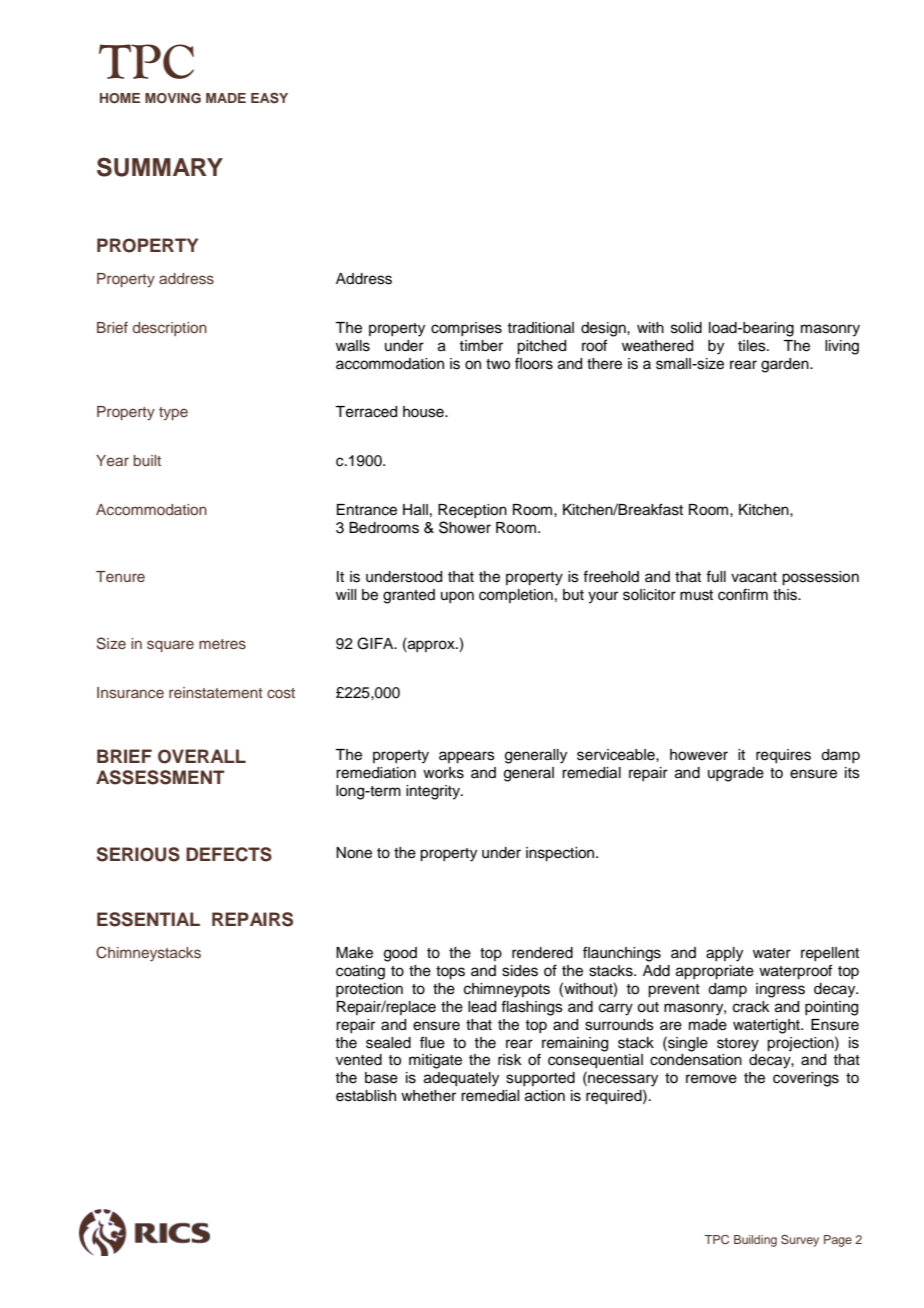 This page has height=1308, width=924. Describe the element at coordinates (786, 365) in the page. I see `garden` at that location.
